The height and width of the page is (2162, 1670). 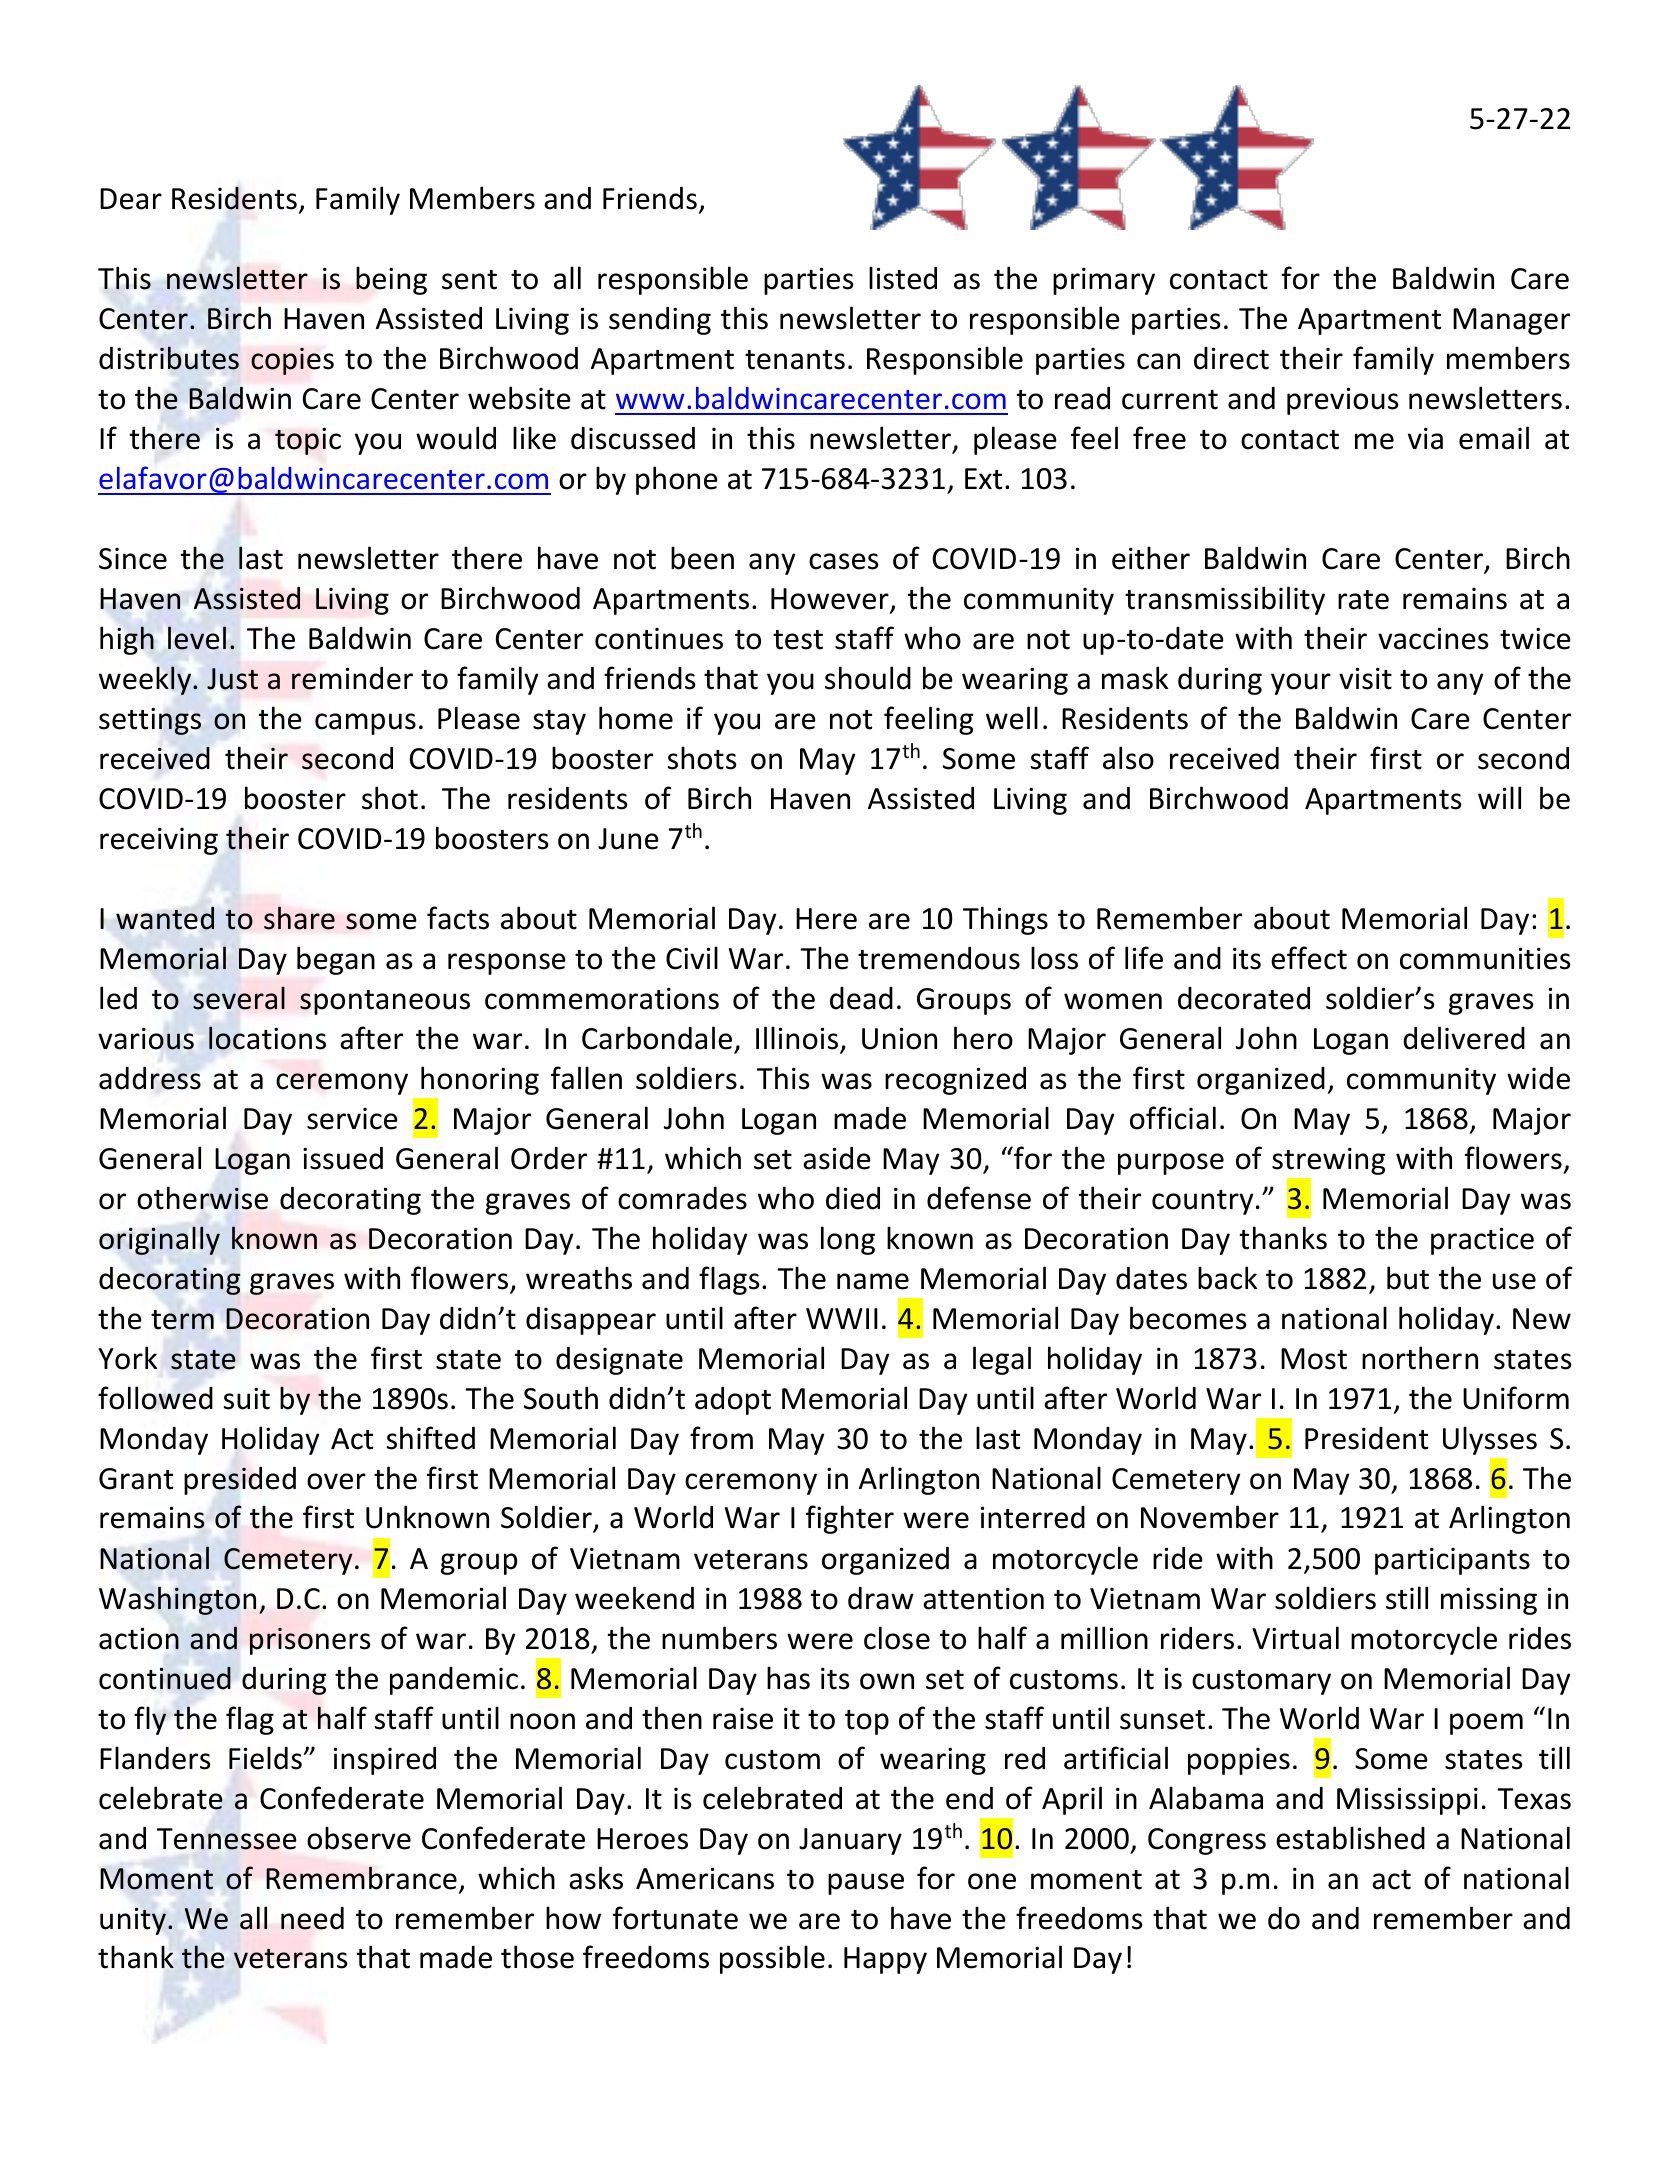 What do you see at coordinates (391, 280) in the page?
I see `being` at bounding box center [391, 280].
